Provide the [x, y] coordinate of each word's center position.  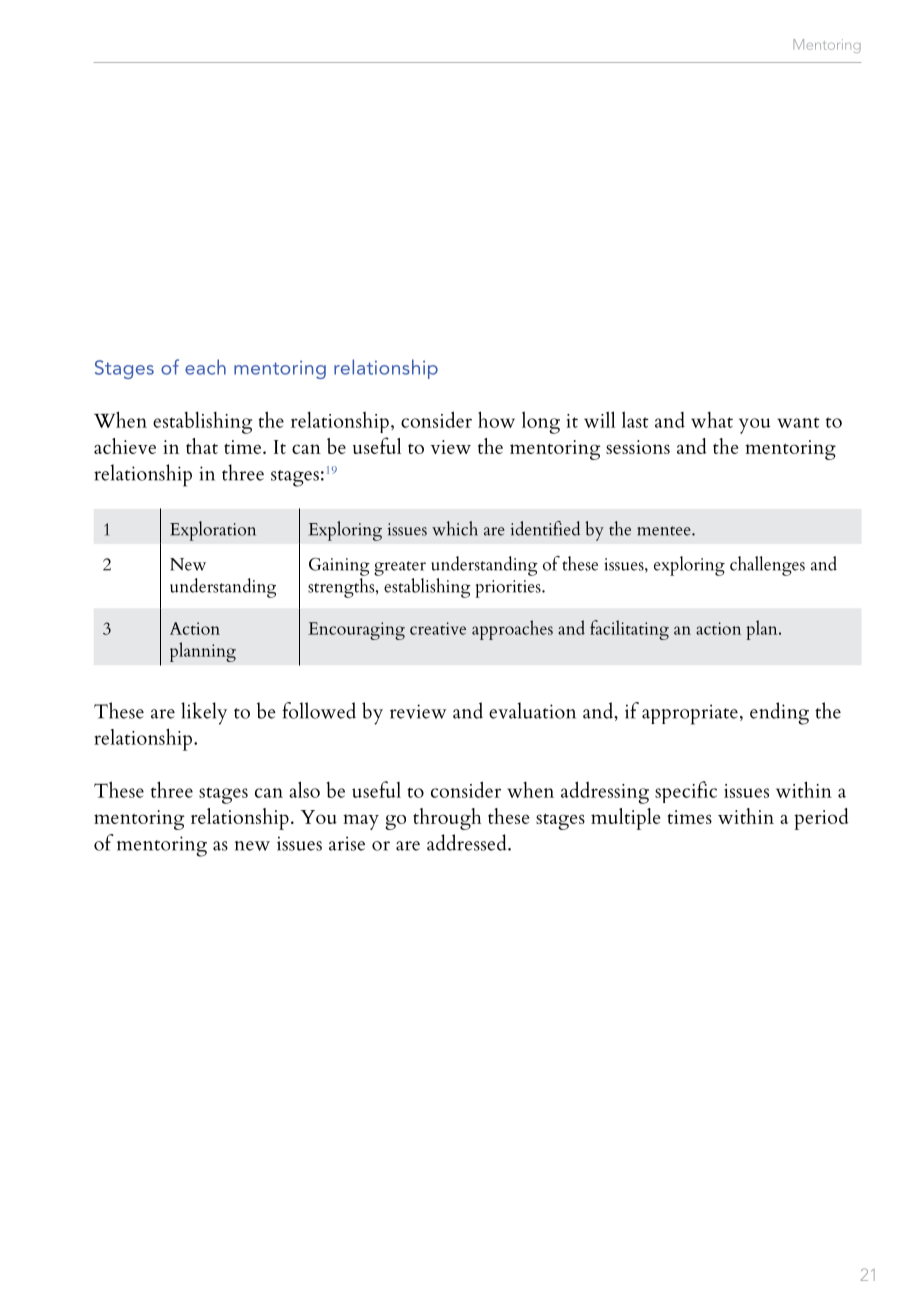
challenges [767, 566]
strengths [342, 588]
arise [347, 843]
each [205, 367]
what [712, 420]
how [496, 419]
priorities [509, 589]
